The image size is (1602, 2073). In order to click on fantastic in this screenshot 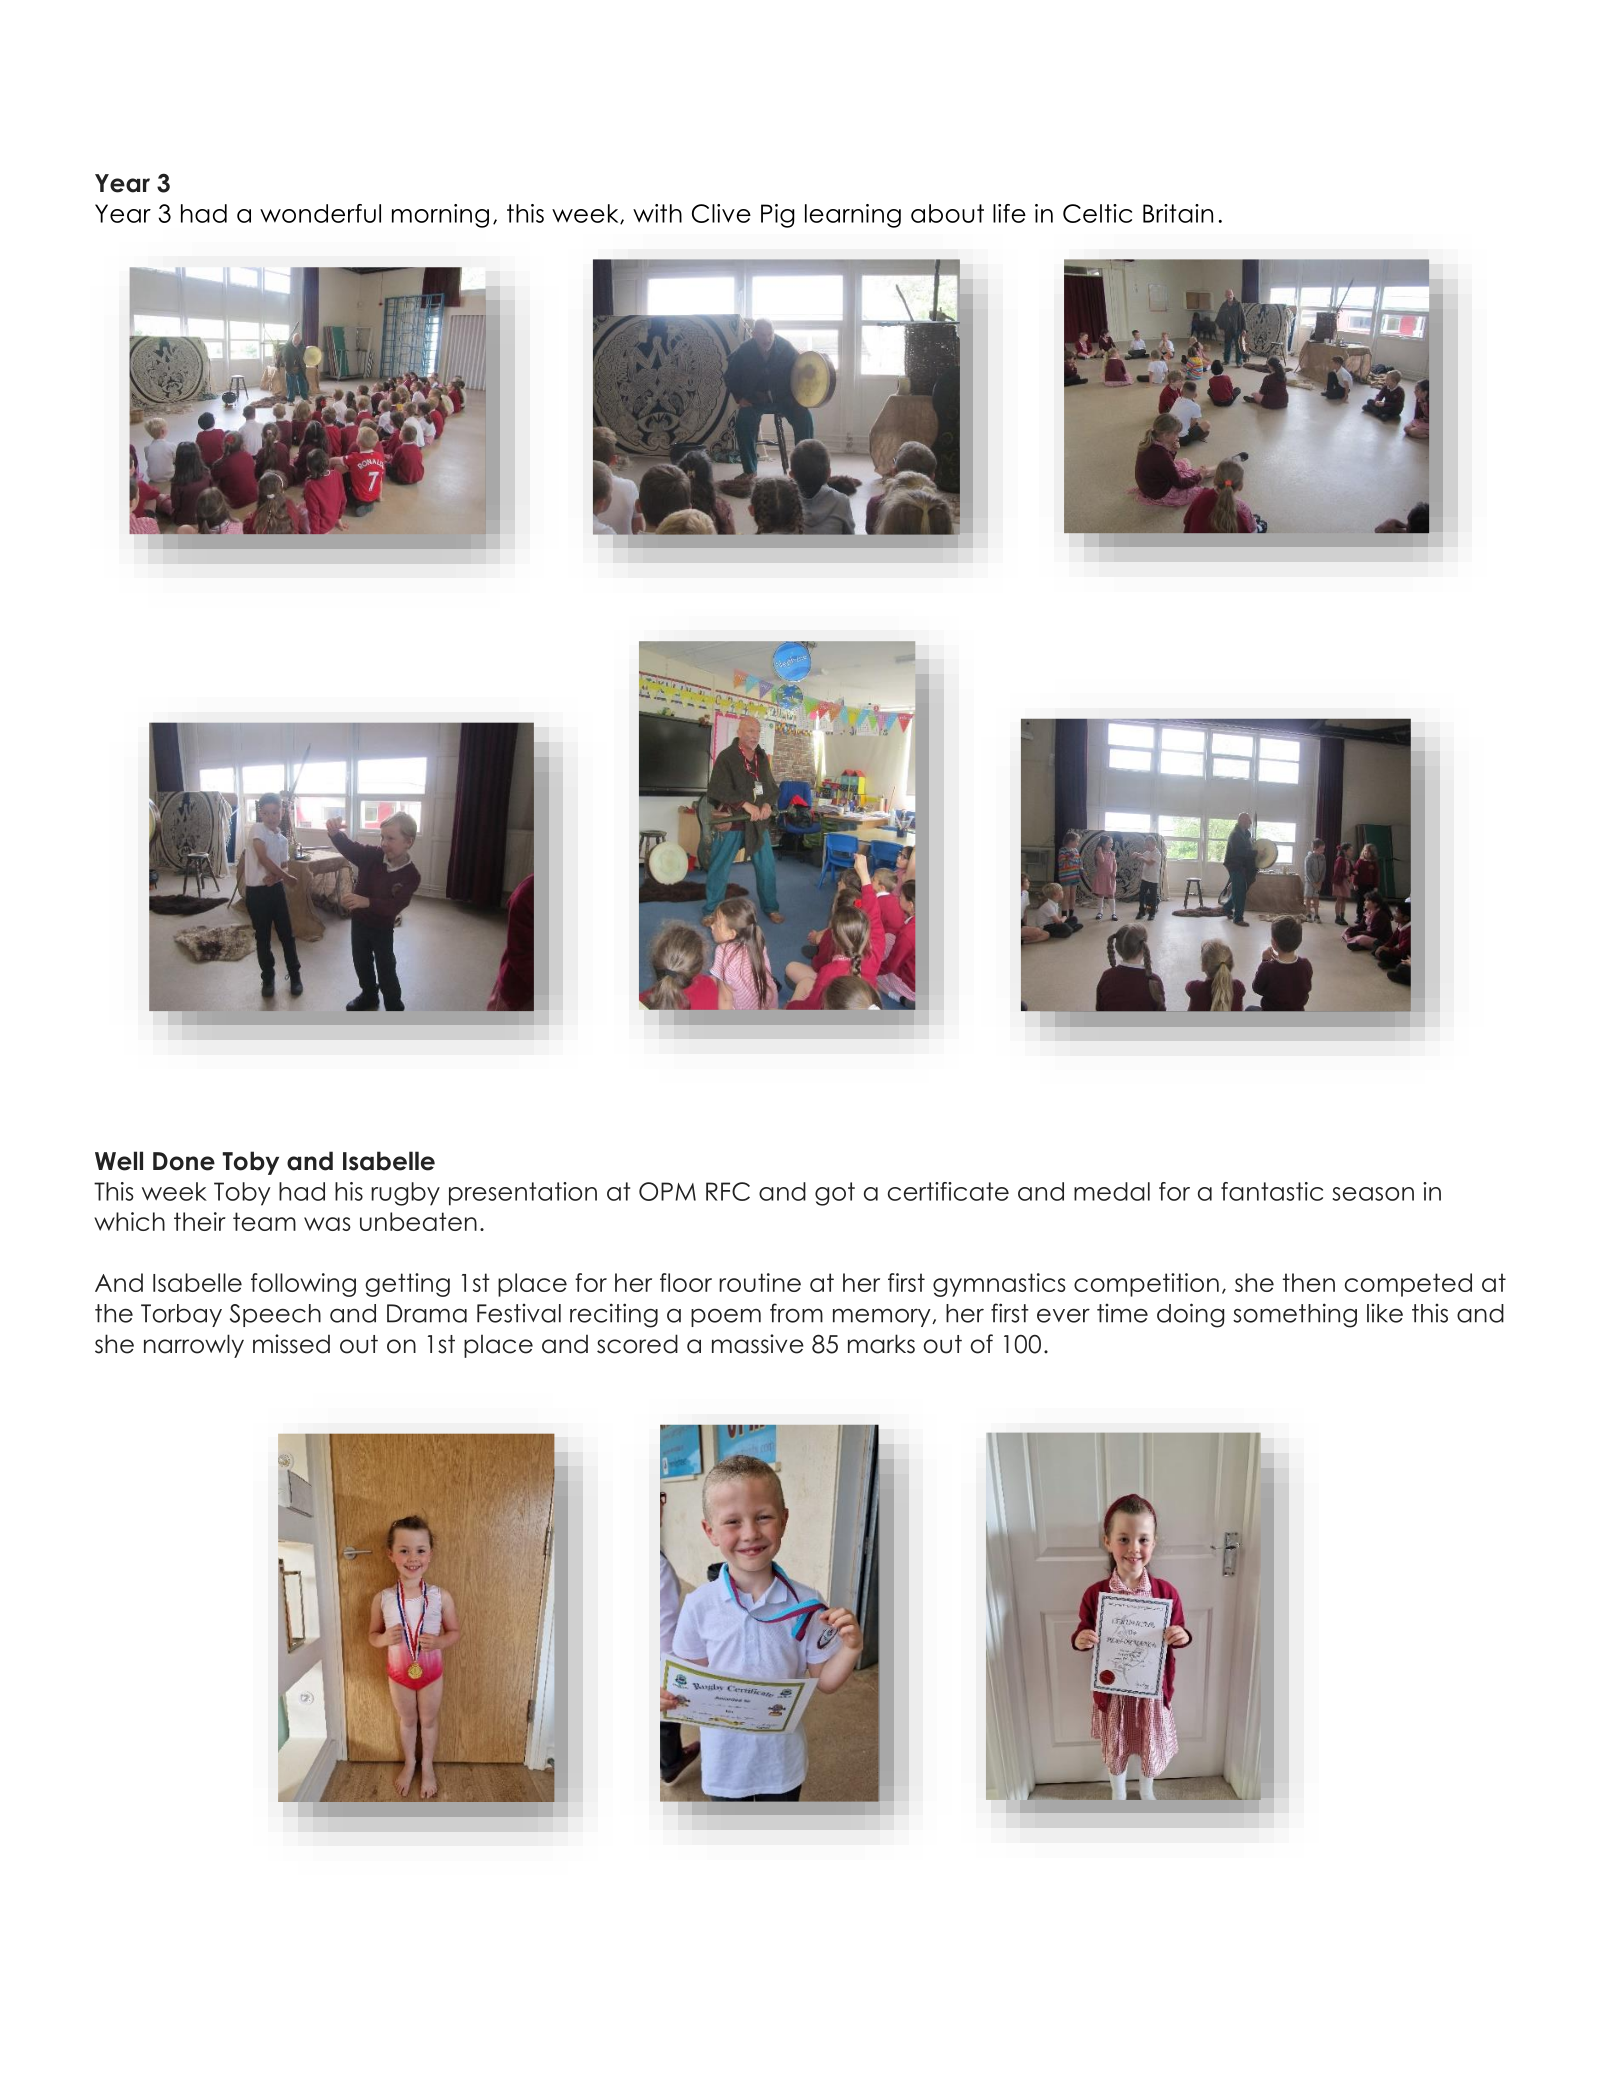, I will do `click(1272, 1191)`.
